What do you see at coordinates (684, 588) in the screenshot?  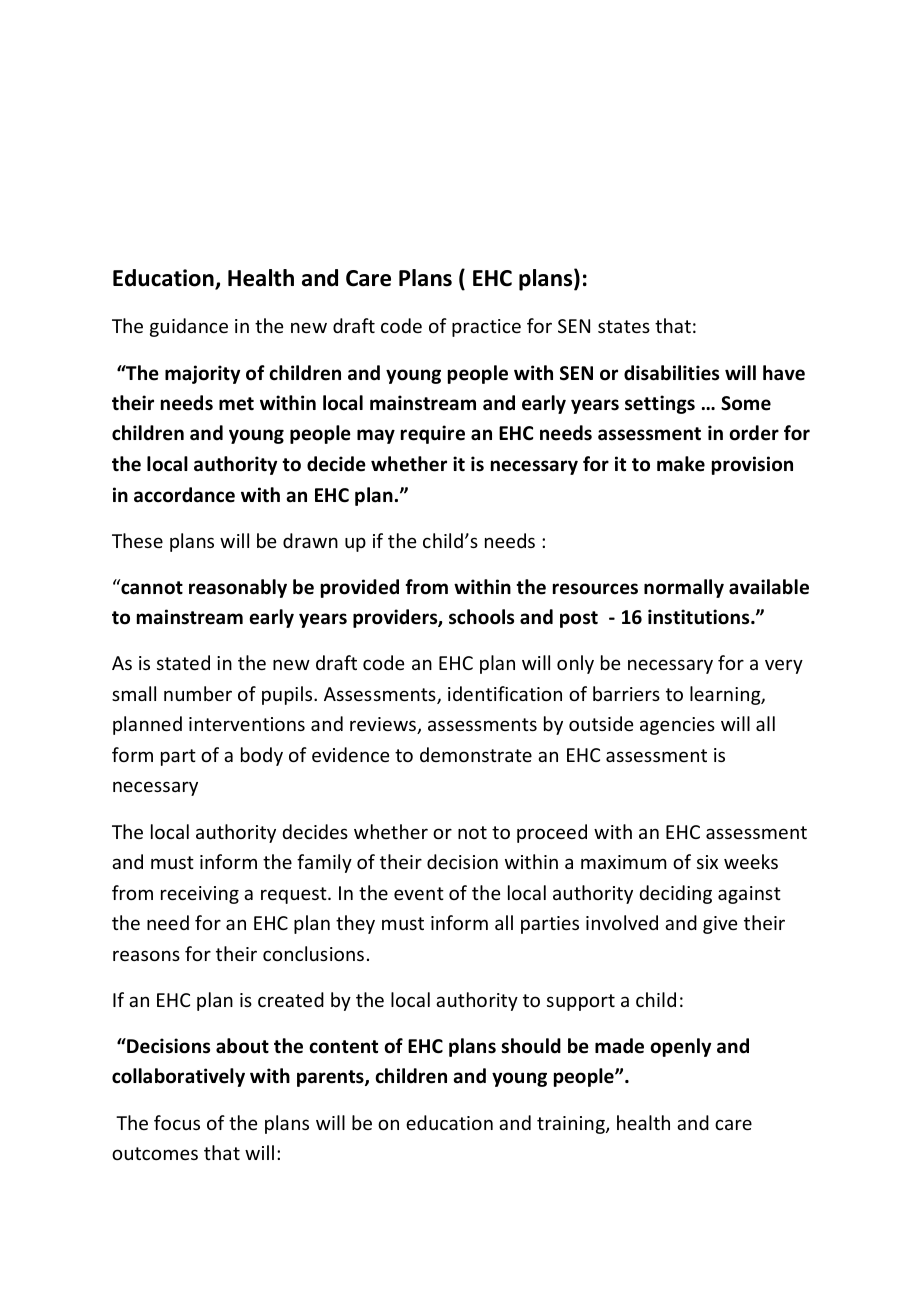 I see `normally` at bounding box center [684, 588].
